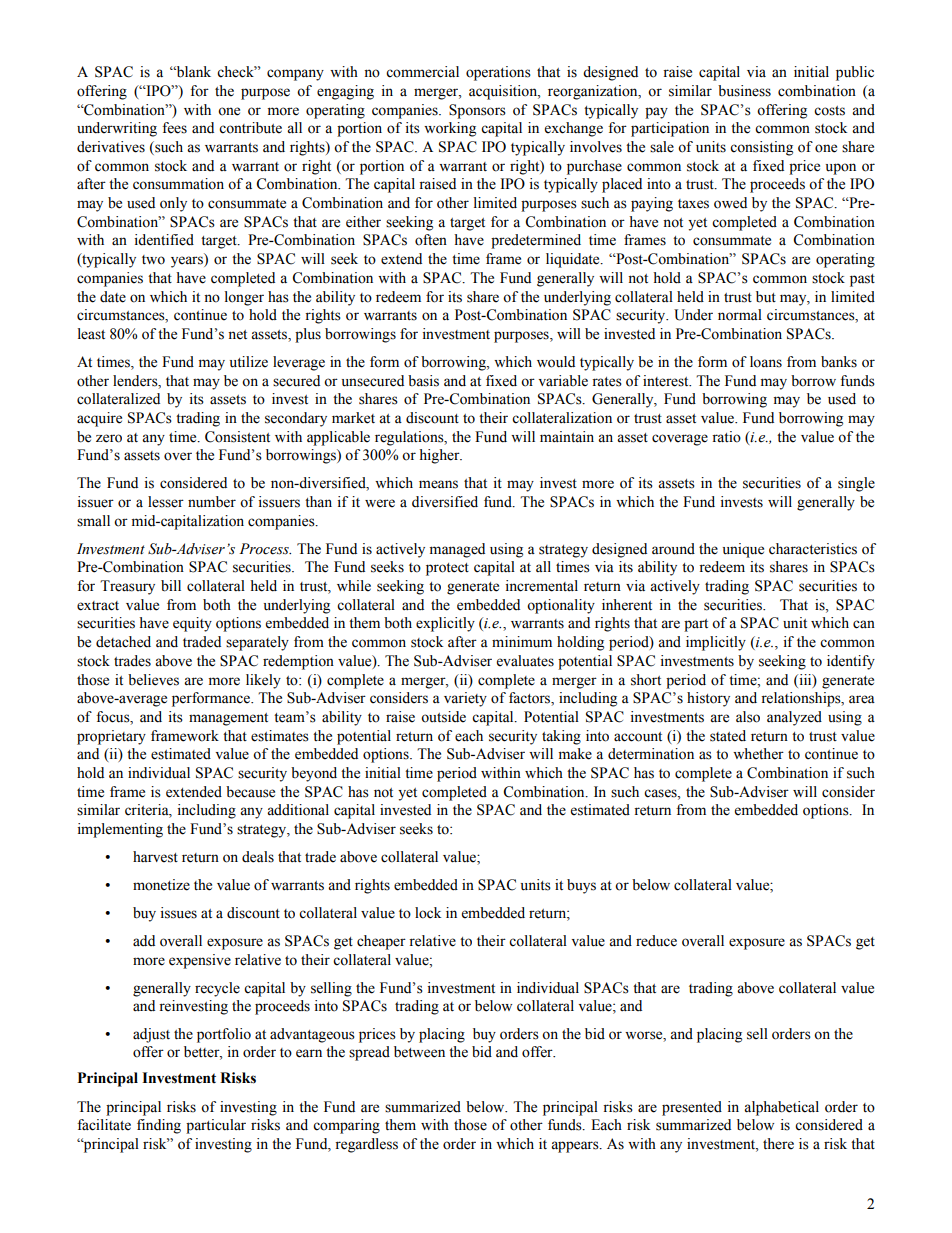 The height and width of the page is (1233, 952). Describe the element at coordinates (856, 484) in the page. I see `single` at that location.
